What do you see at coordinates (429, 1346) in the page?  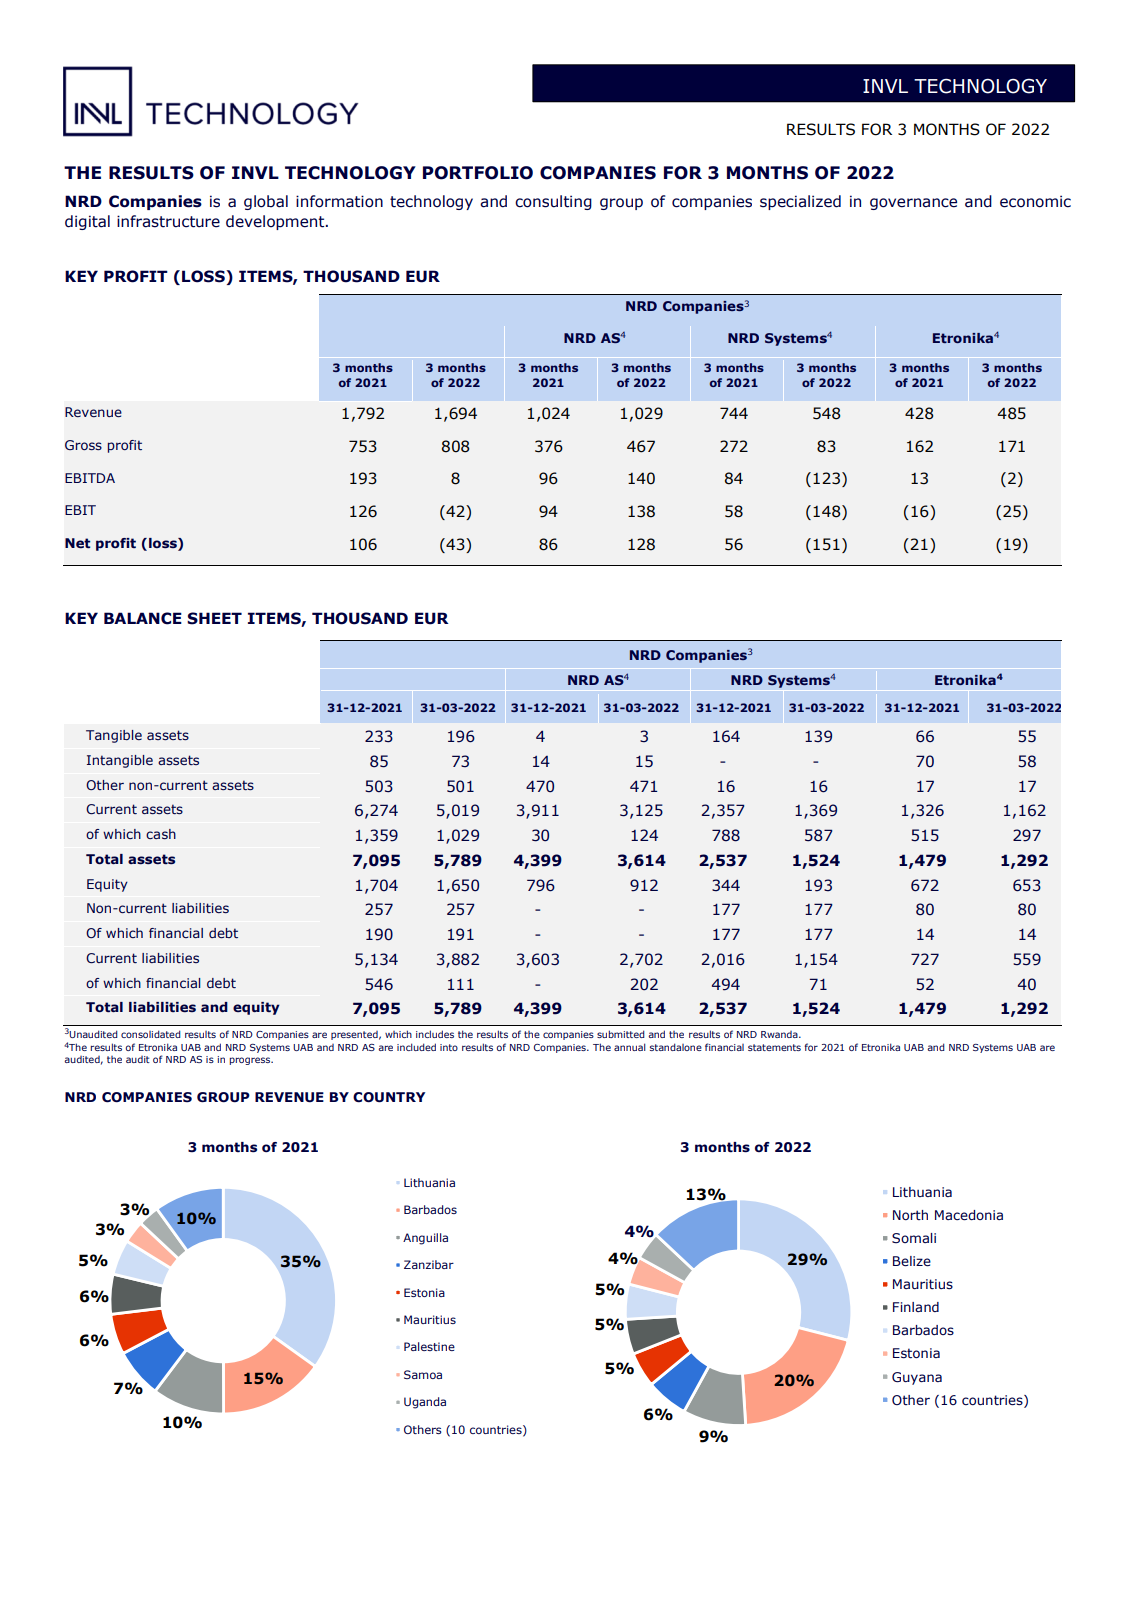 I see `Palestine` at bounding box center [429, 1346].
